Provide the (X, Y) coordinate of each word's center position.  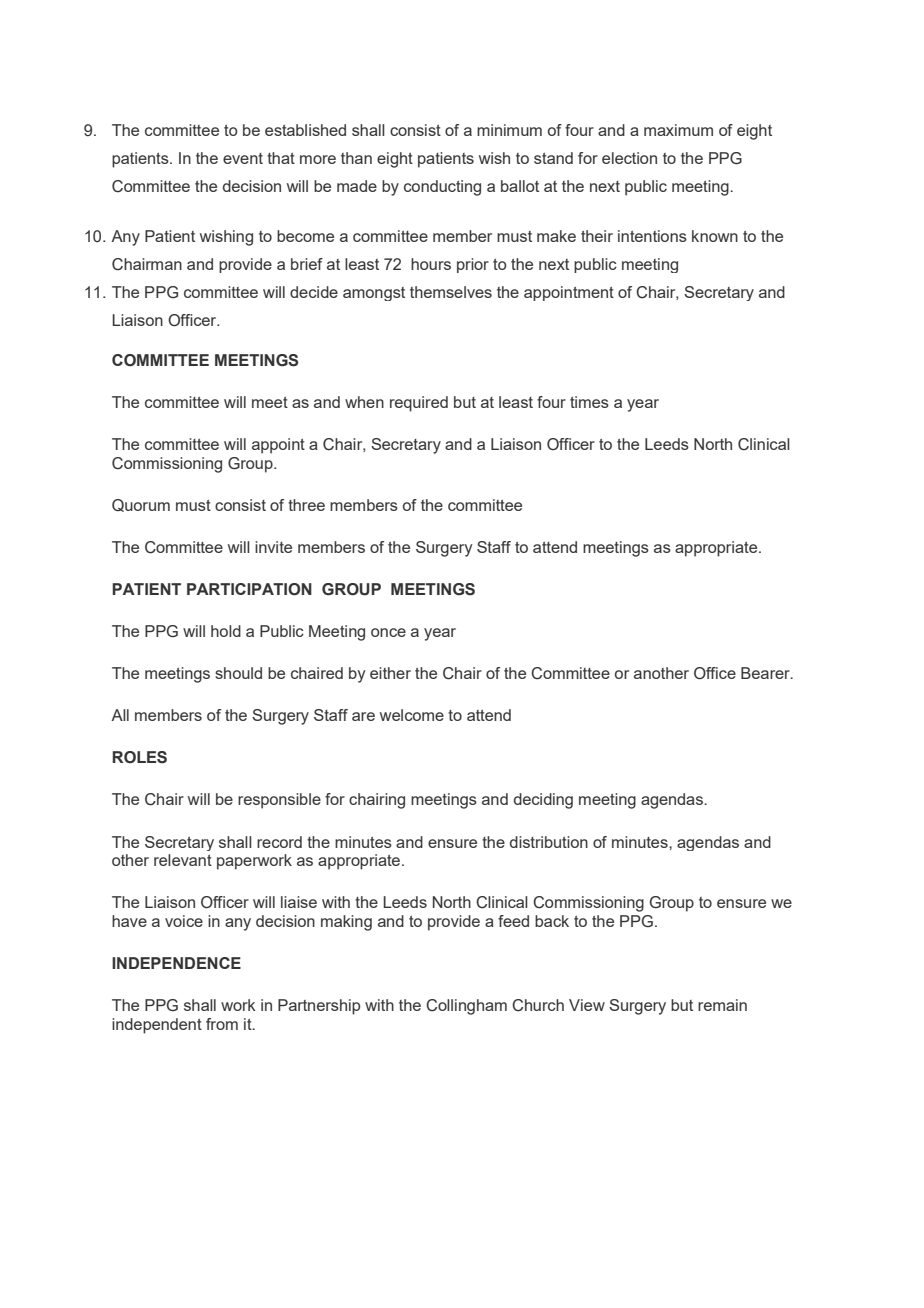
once (388, 632)
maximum (678, 130)
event (243, 158)
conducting (442, 188)
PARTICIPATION (249, 589)
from (222, 1024)
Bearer (766, 673)
